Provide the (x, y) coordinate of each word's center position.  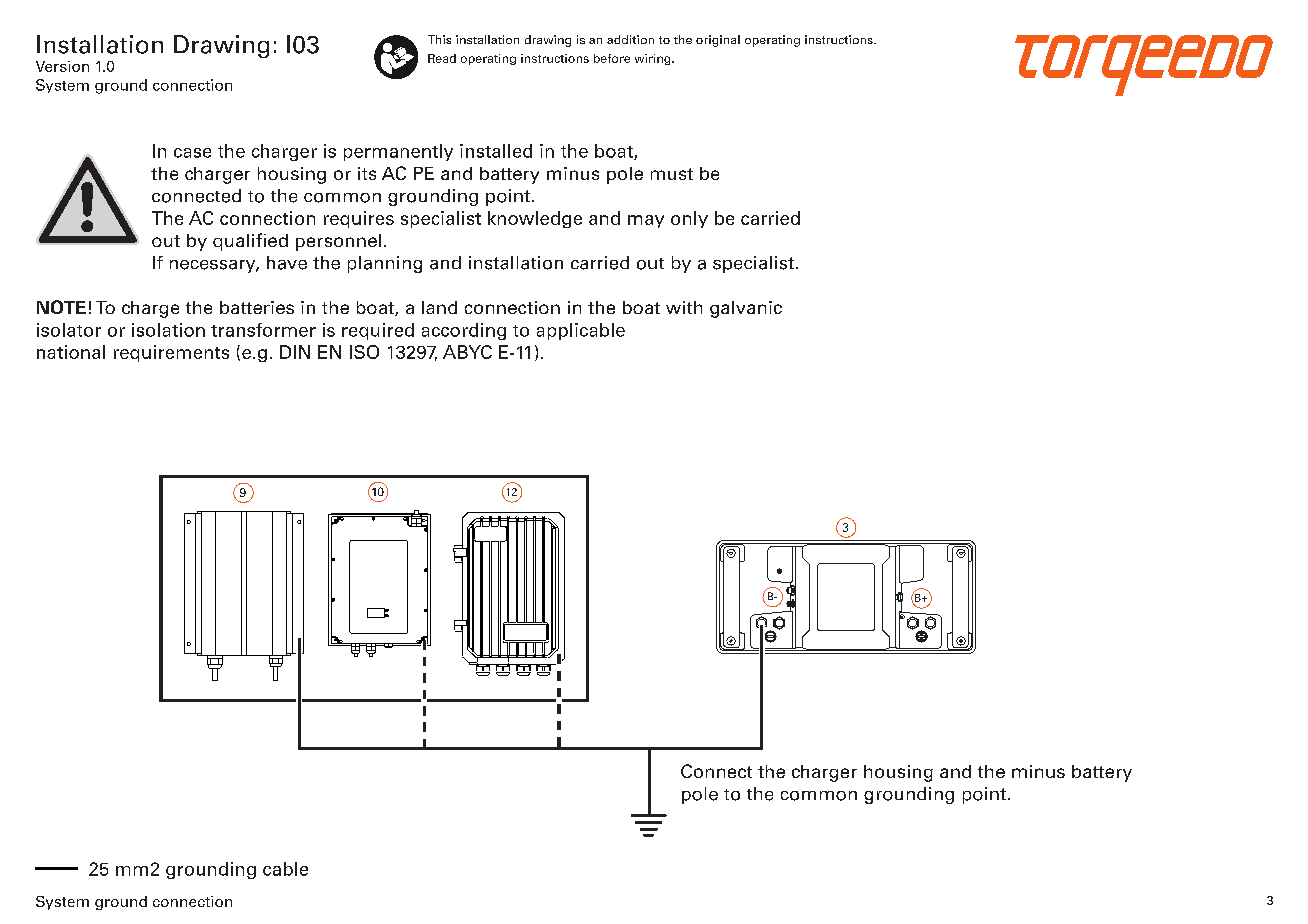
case (192, 153)
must (672, 174)
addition (630, 39)
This (439, 39)
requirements (171, 353)
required (378, 331)
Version (62, 66)
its (367, 173)
